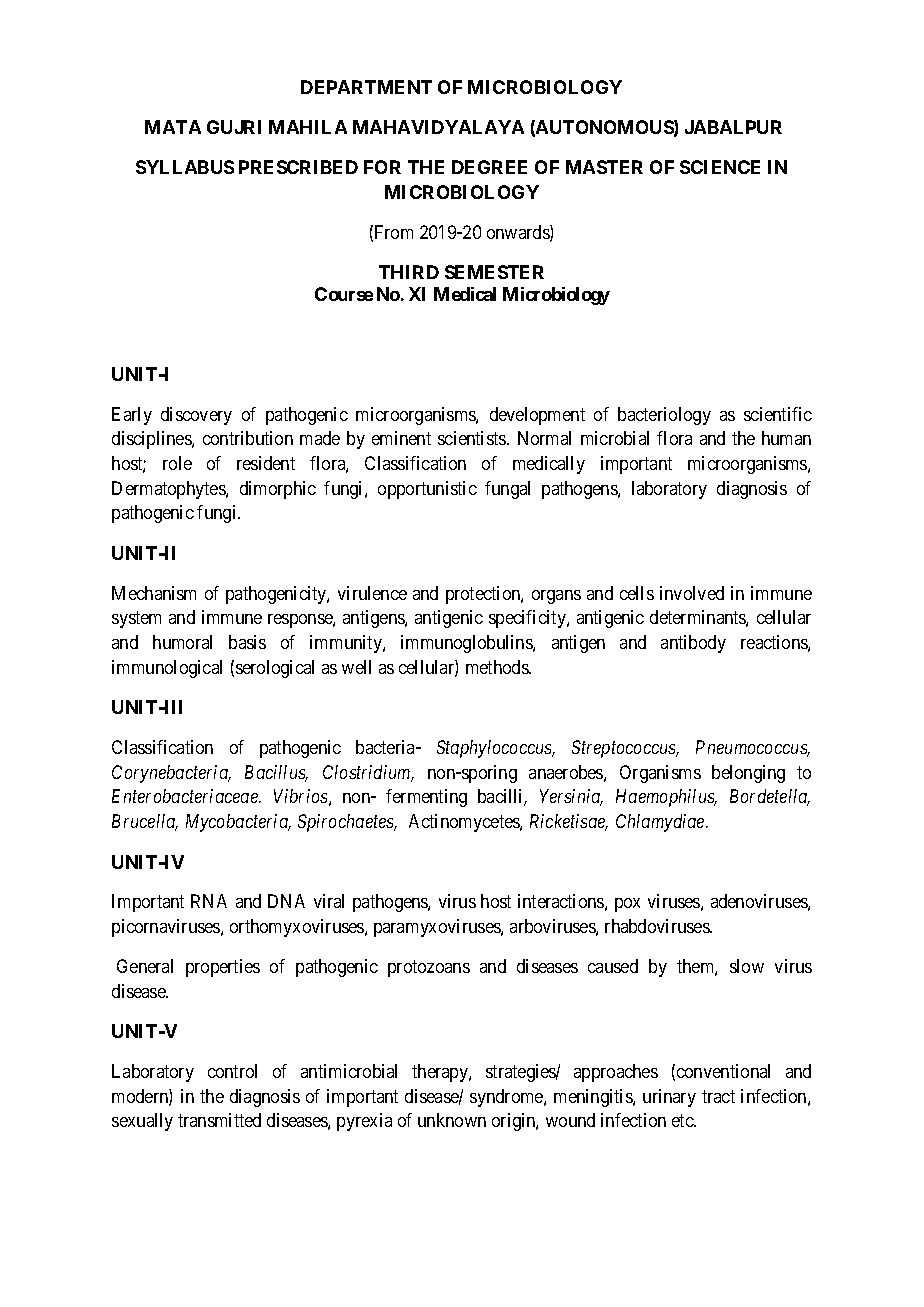 This image has width=924, height=1307. Describe the element at coordinates (196, 416) in the image. I see `discovery` at that location.
